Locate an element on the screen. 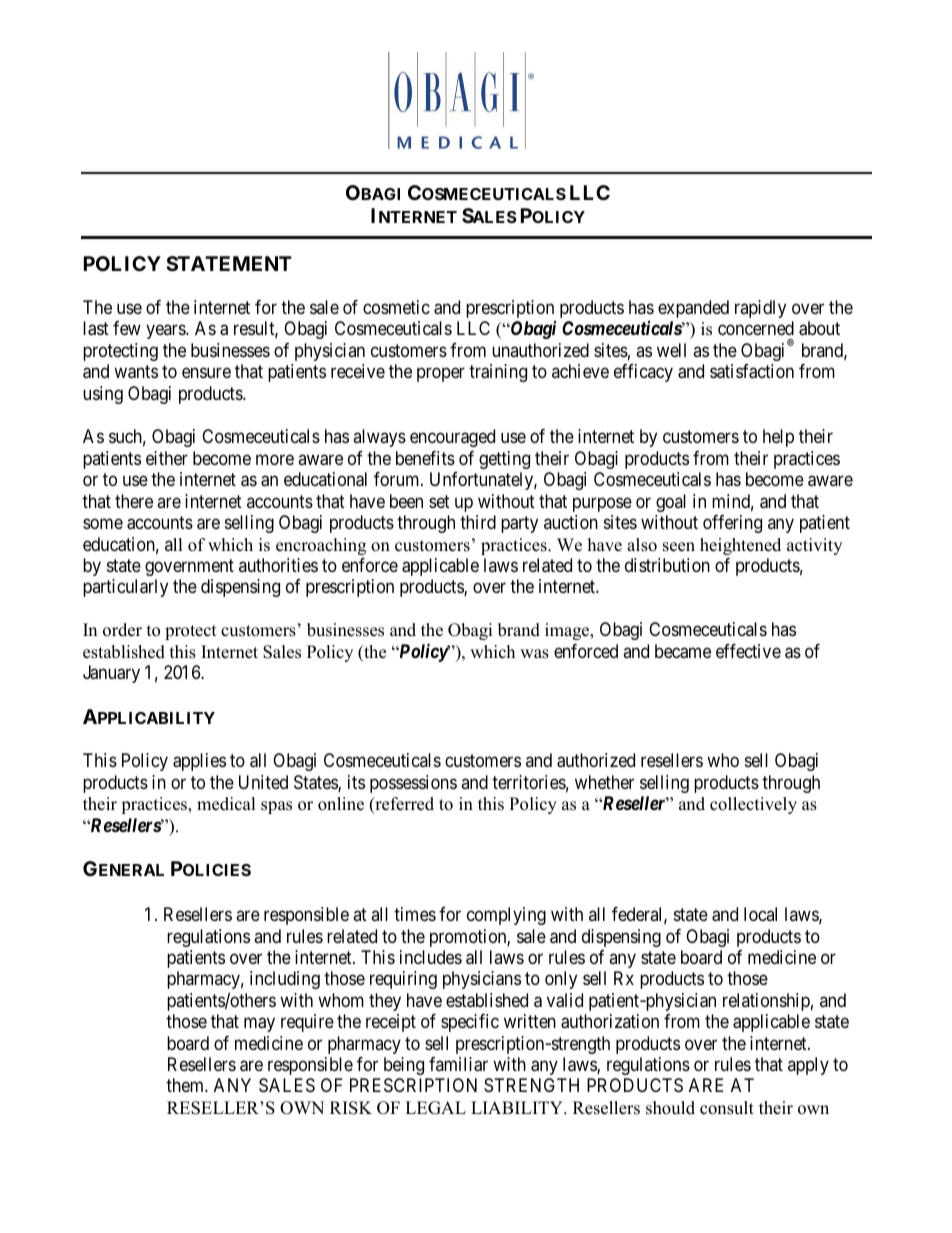 This screenshot has width=952, height=1233. collectively is located at coordinates (753, 805).
